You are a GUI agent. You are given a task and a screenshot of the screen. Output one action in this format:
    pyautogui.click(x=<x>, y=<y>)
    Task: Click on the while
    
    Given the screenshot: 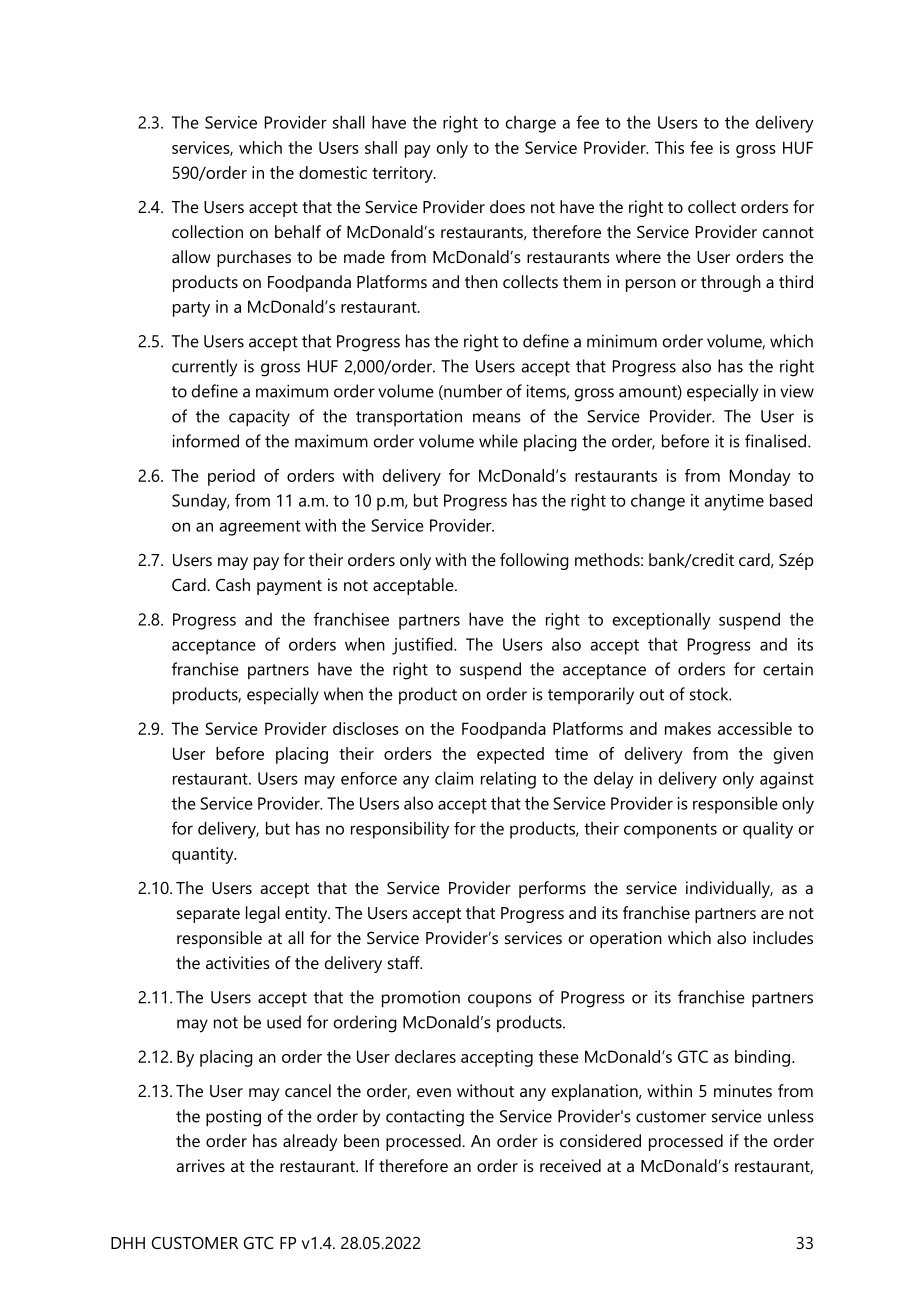 What is the action you would take?
    pyautogui.click(x=498, y=441)
